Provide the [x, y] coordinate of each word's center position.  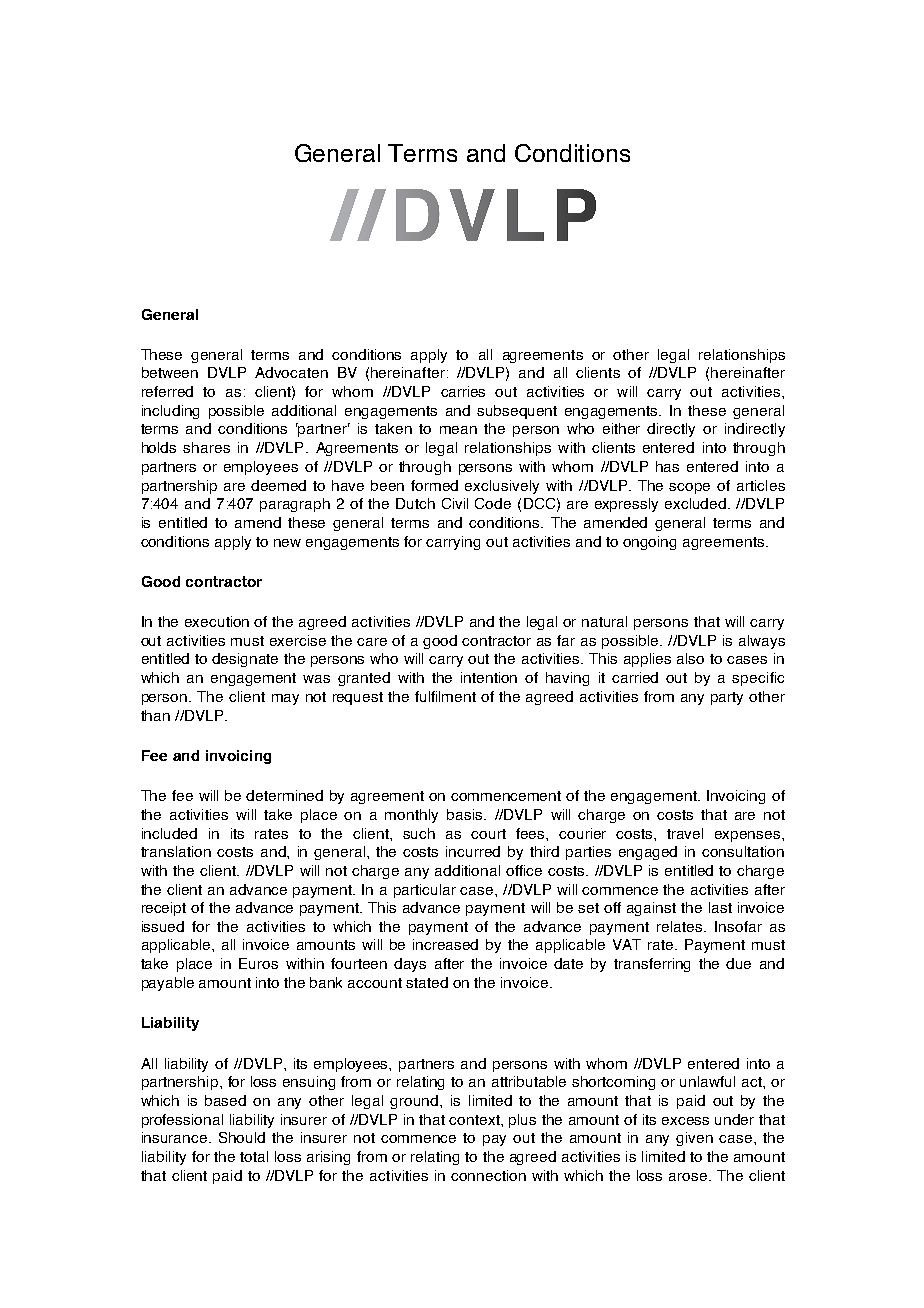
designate [245, 660]
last [720, 907]
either [621, 428]
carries [463, 391]
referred [167, 391]
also [690, 658]
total [254, 1156]
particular [425, 891]
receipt [164, 909]
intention [489, 677]
